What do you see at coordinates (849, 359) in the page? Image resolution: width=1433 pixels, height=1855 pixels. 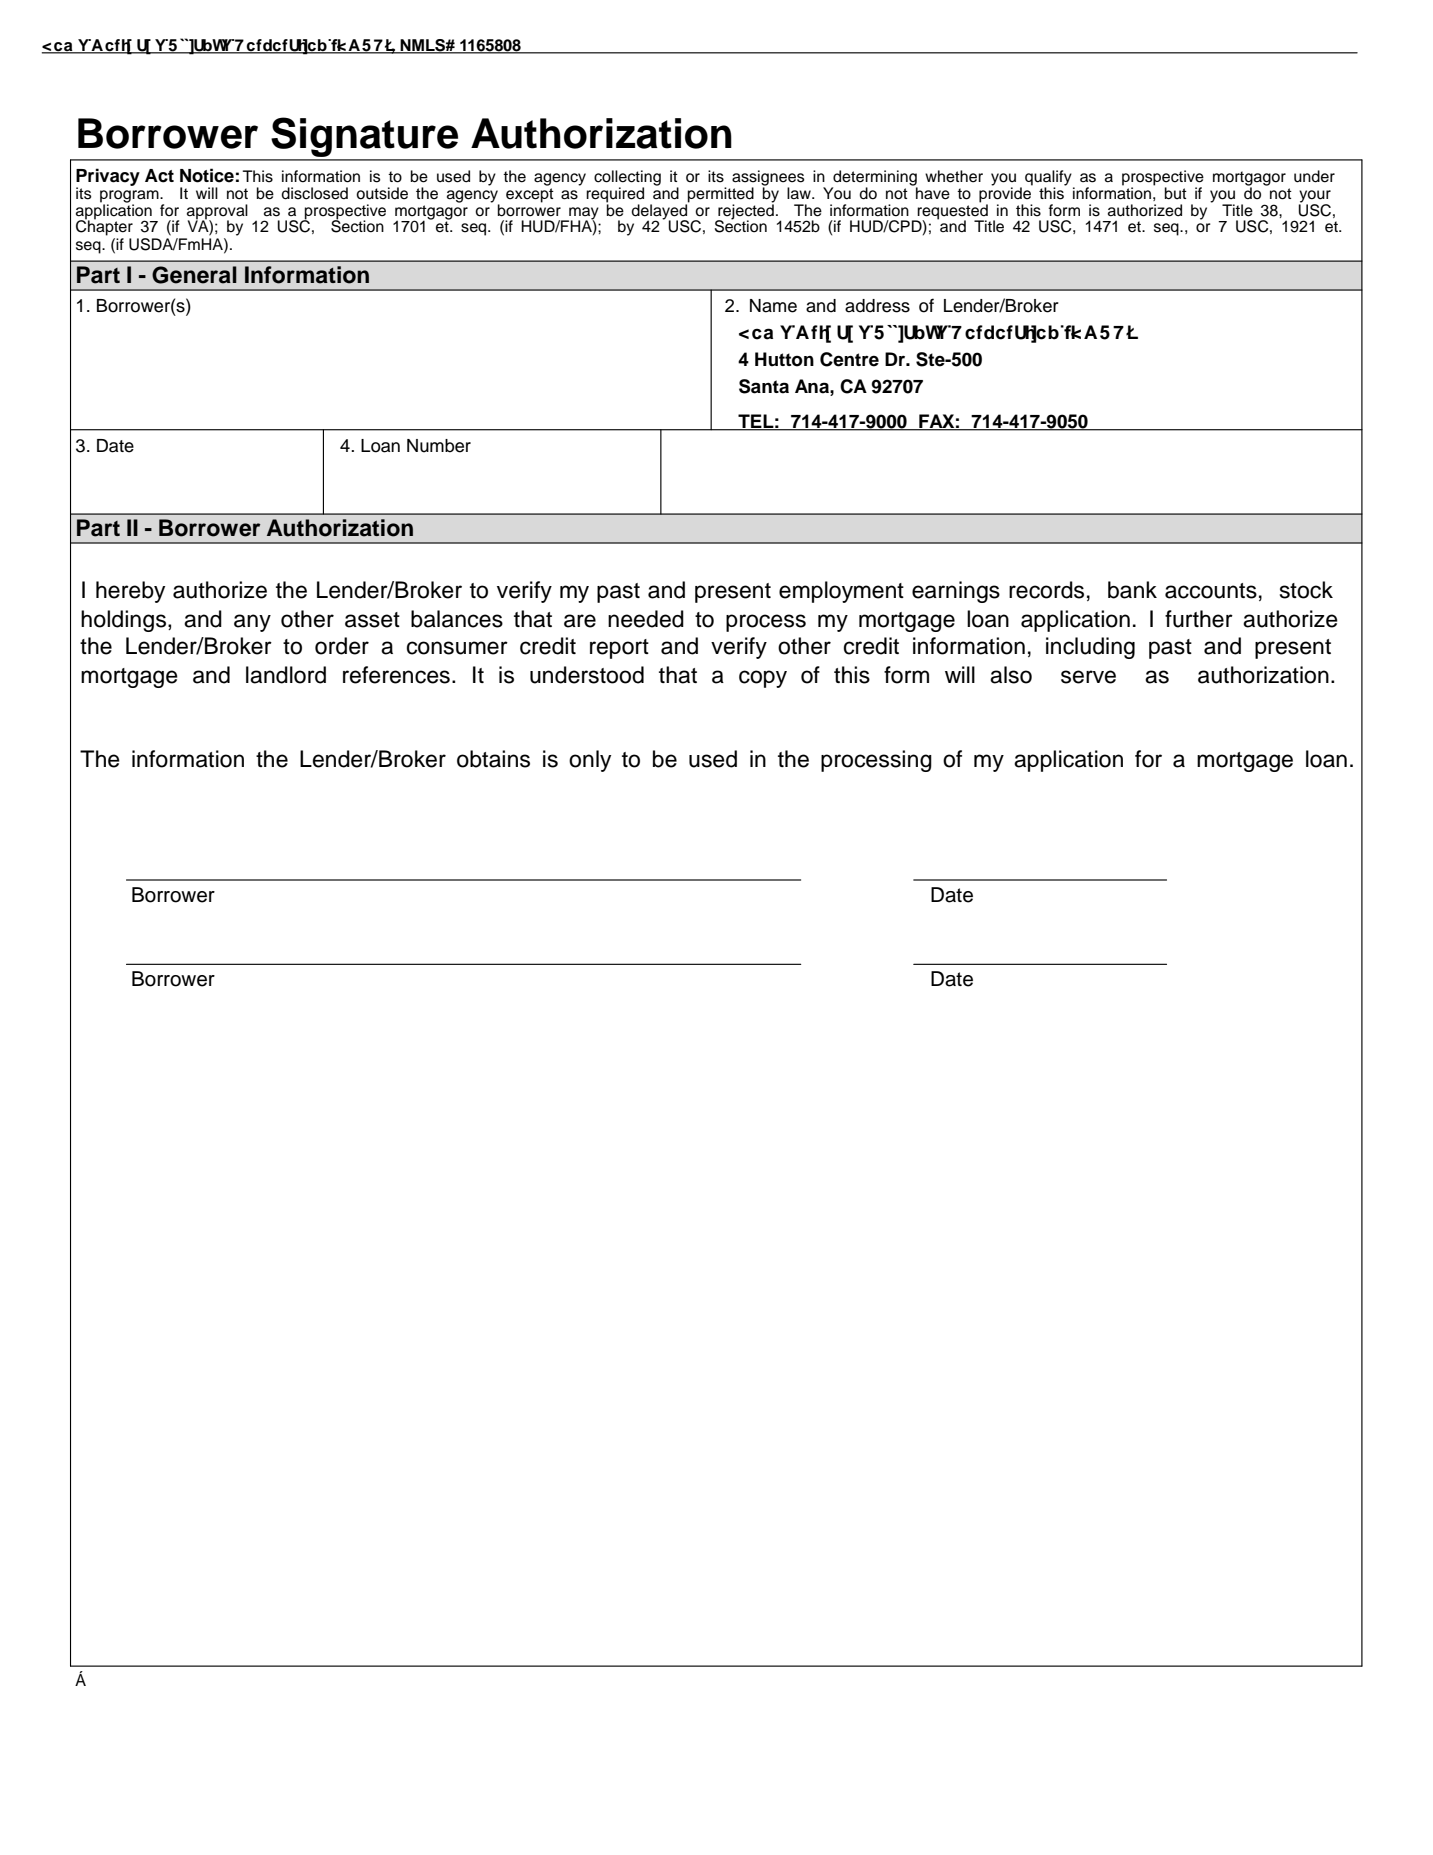 I see `Centre` at bounding box center [849, 359].
